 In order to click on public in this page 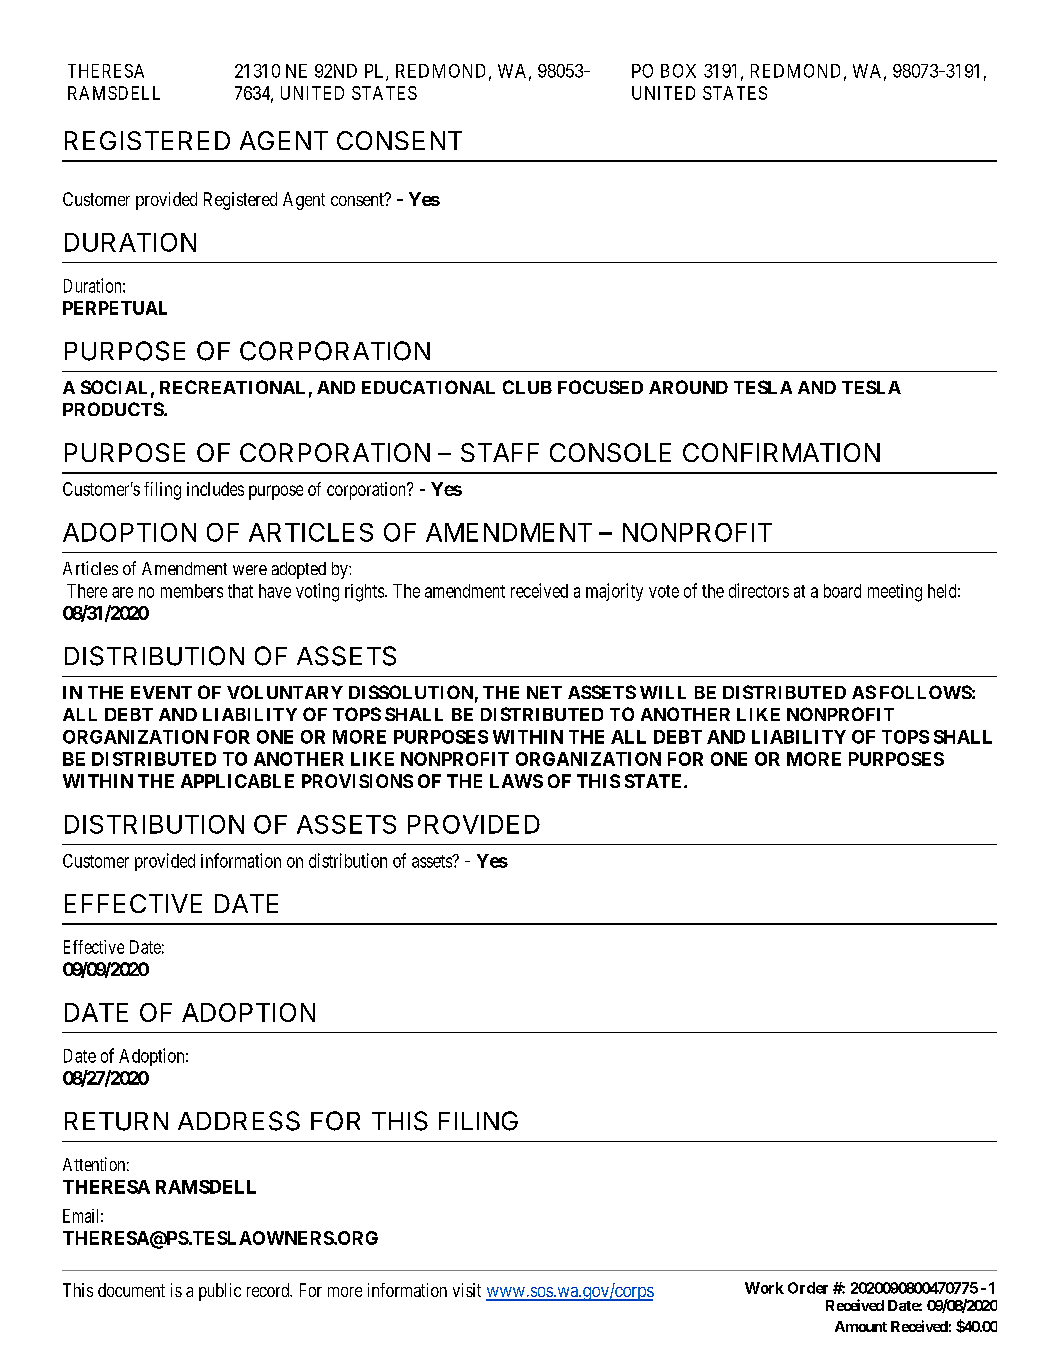, I will do `click(220, 1292)`.
